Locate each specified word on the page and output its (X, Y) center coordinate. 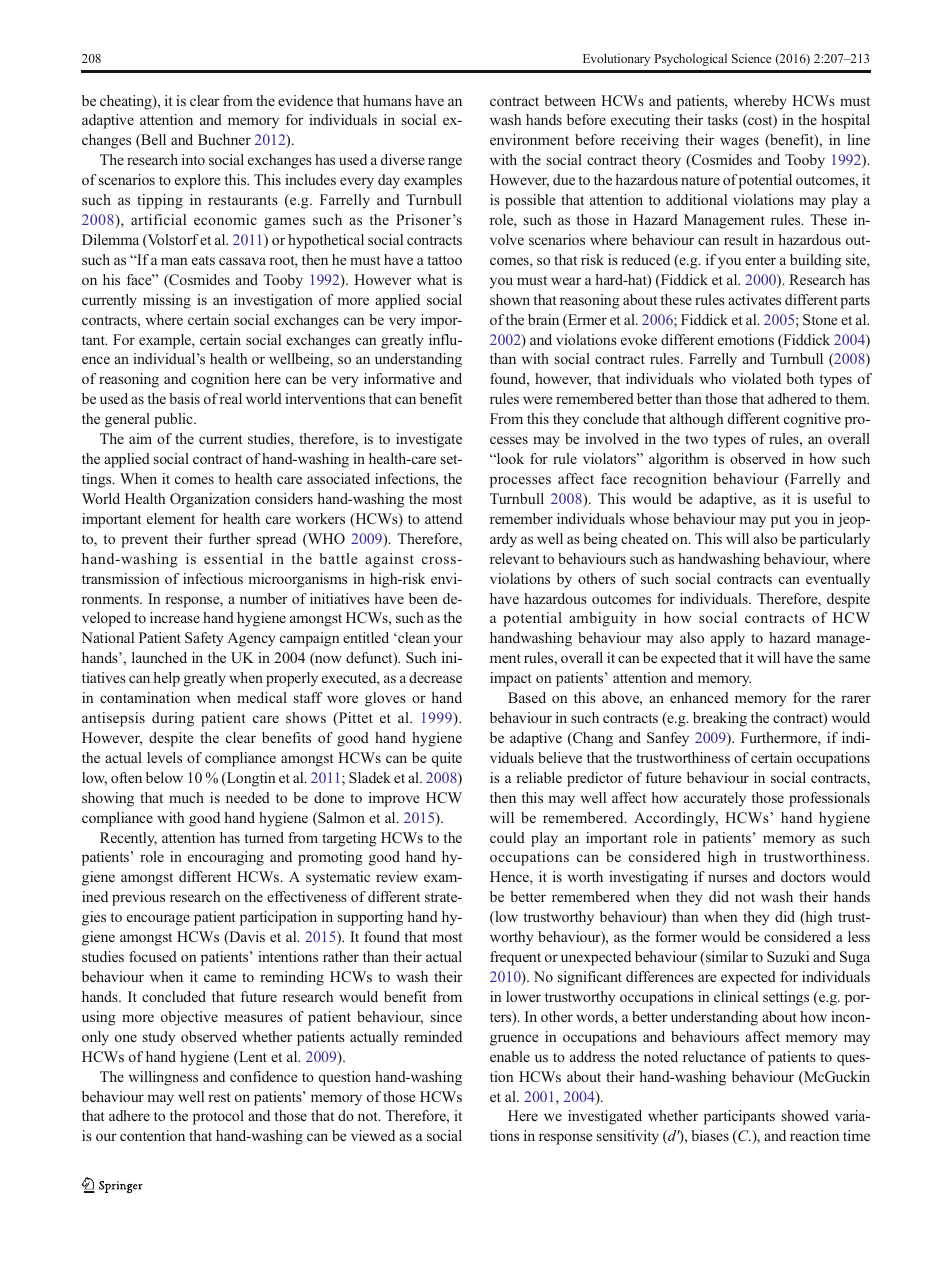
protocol (218, 1117)
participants (739, 1117)
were (537, 400)
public (174, 420)
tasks (722, 119)
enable (510, 1056)
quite (447, 759)
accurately (715, 799)
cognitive (812, 420)
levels (164, 757)
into (193, 159)
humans (387, 100)
